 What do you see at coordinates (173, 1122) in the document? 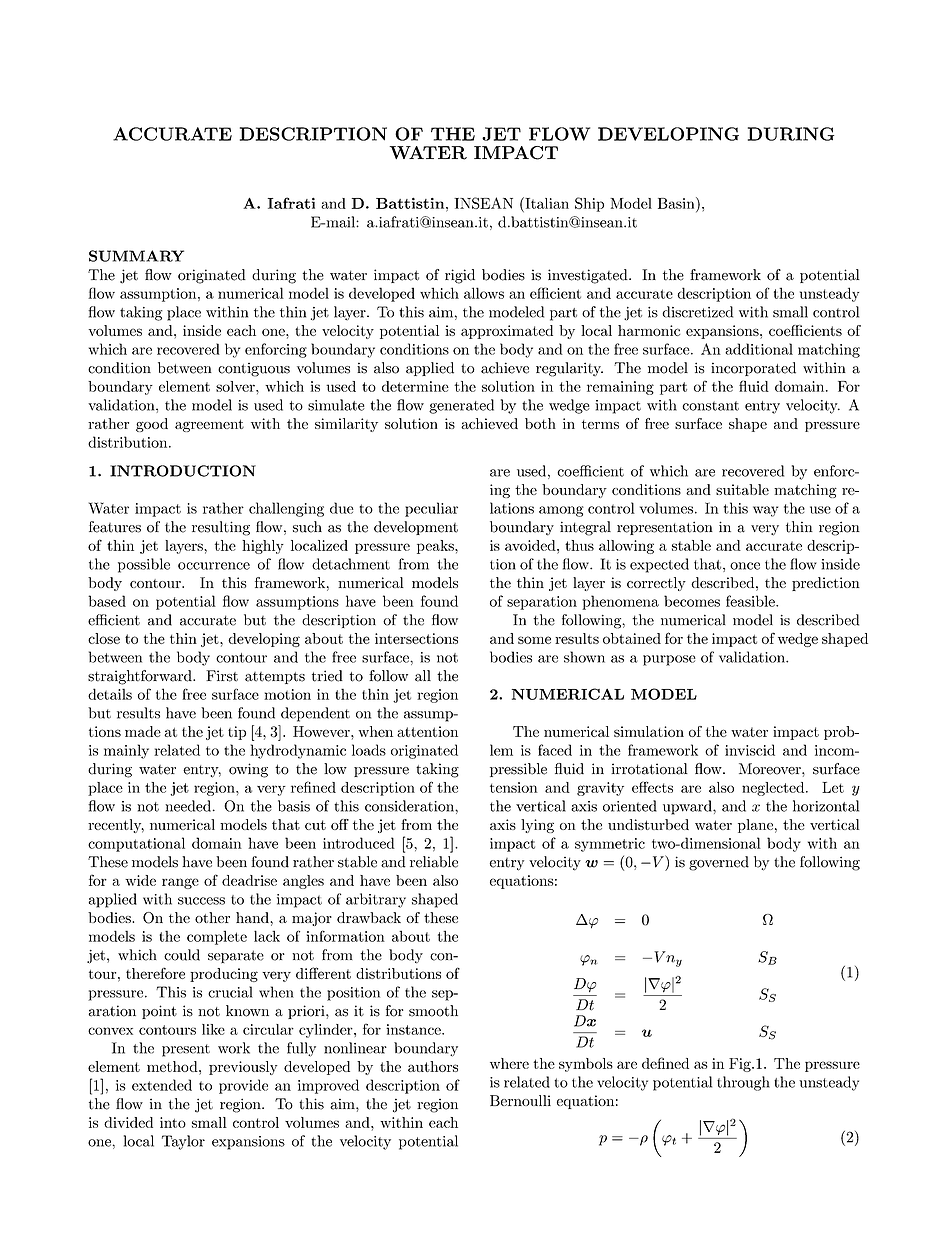
I see `into` at bounding box center [173, 1122].
